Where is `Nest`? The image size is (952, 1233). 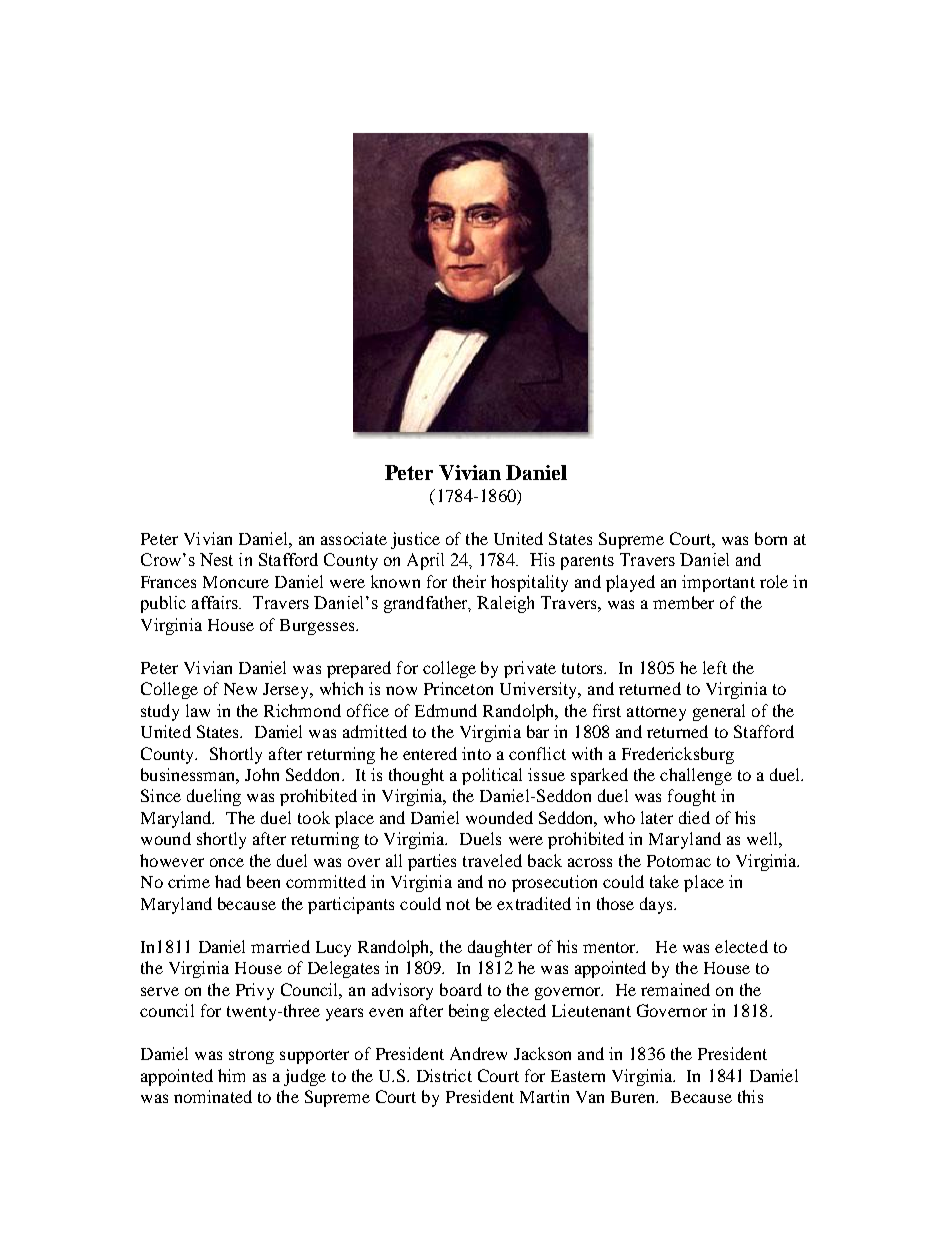
Nest is located at coordinates (216, 559).
